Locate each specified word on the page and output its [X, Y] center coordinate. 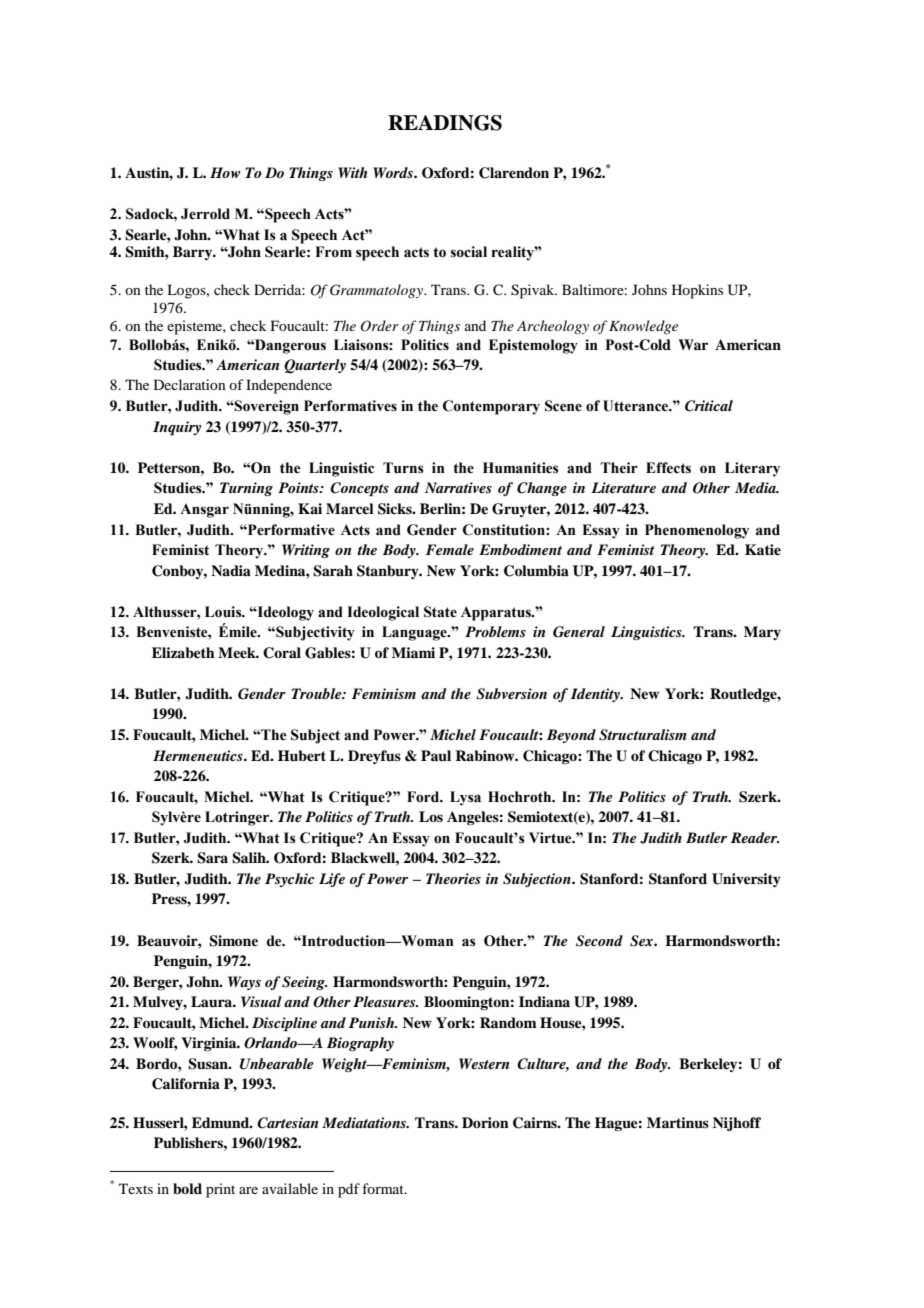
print [220, 1190]
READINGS [445, 123]
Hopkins [697, 291]
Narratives [458, 487]
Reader [755, 837]
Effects [668, 468]
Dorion [485, 1122]
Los [431, 816]
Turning [246, 489]
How [225, 172]
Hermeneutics [199, 755]
